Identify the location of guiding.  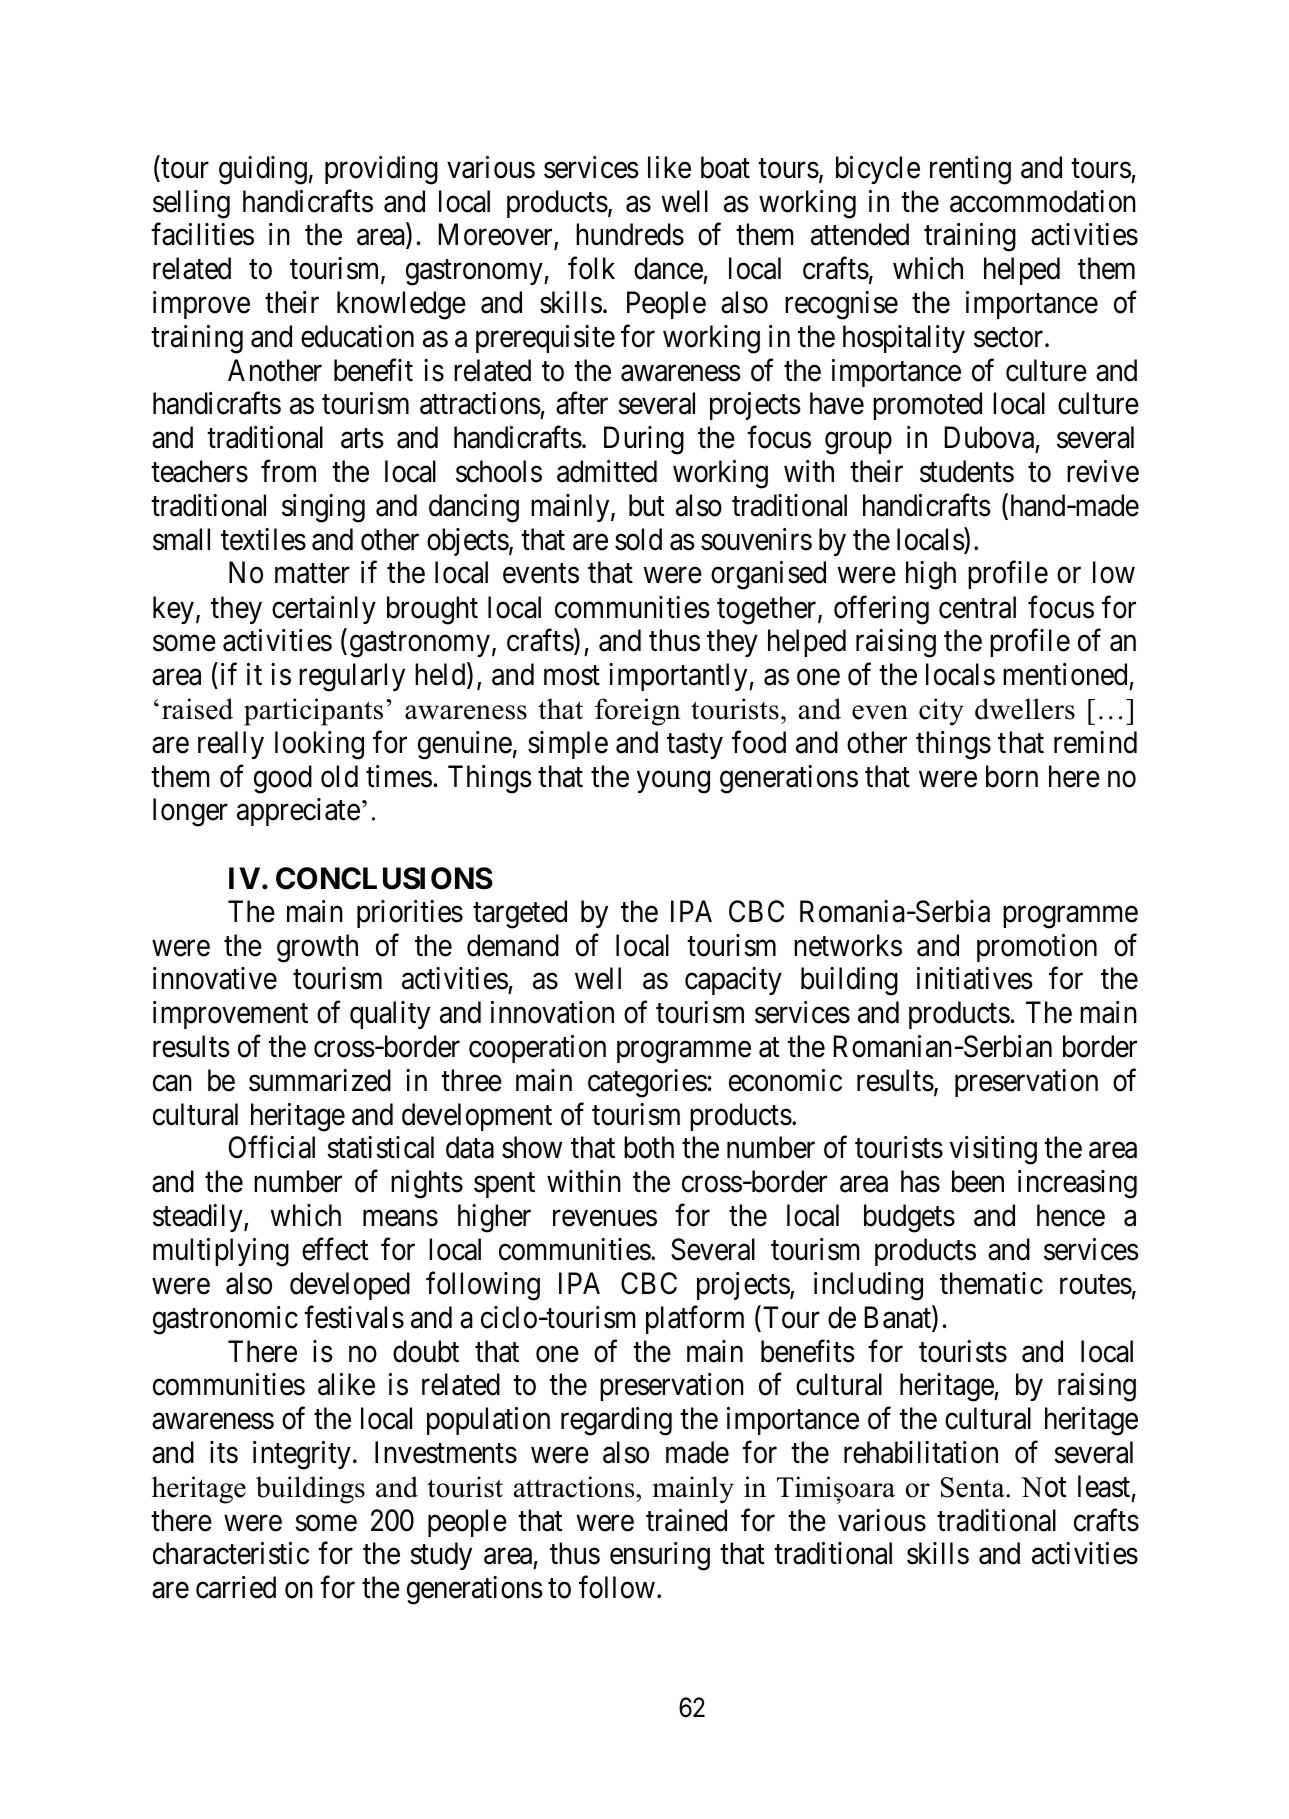
(263, 170).
